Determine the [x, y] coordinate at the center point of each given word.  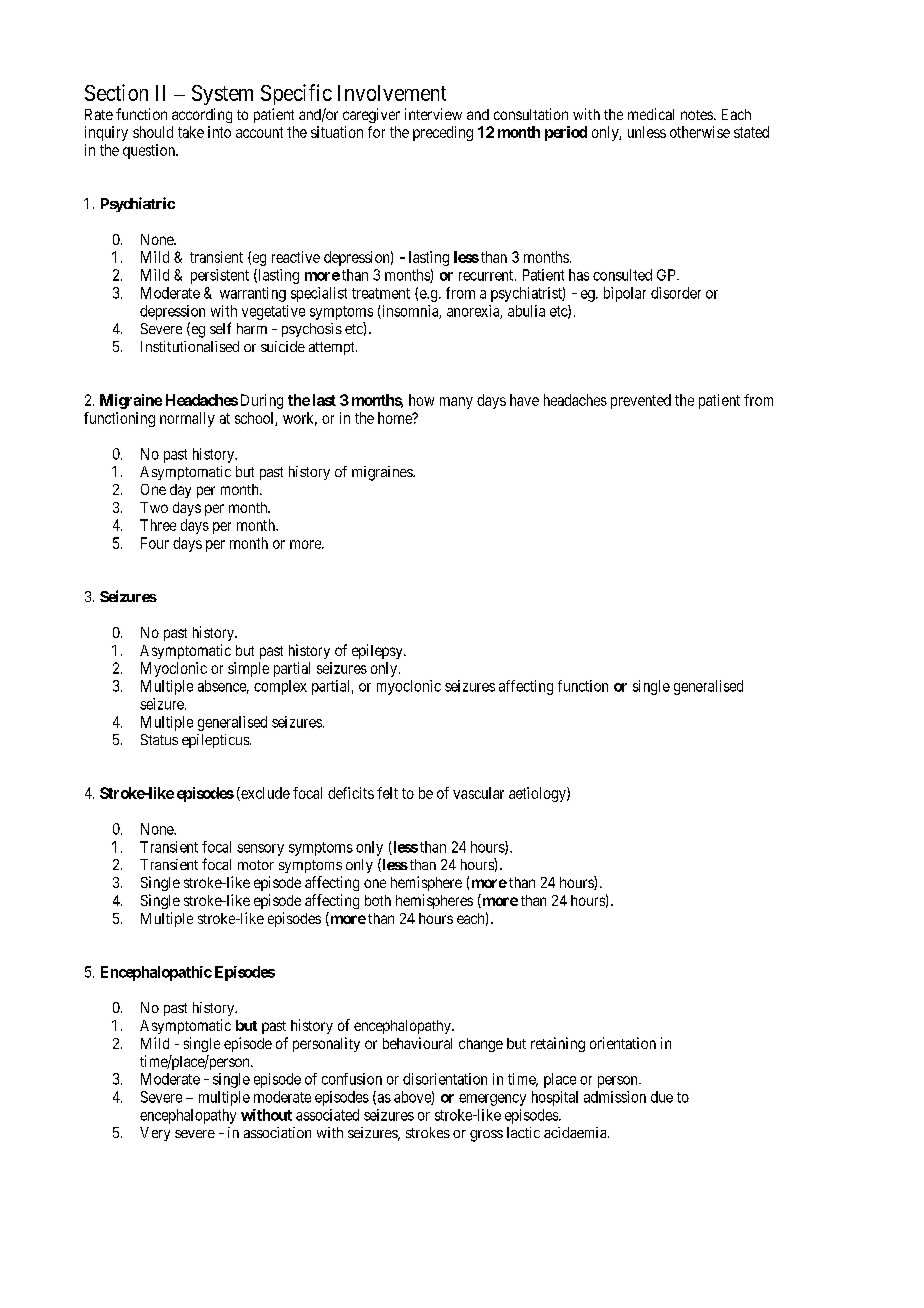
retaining [558, 1044]
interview [433, 114]
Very [155, 1134]
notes [697, 115]
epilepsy [378, 651]
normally [187, 419]
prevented [641, 401]
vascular [478, 793]
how [421, 400]
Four [155, 543]
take [191, 132]
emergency [492, 1100]
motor [256, 865]
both [378, 900]
